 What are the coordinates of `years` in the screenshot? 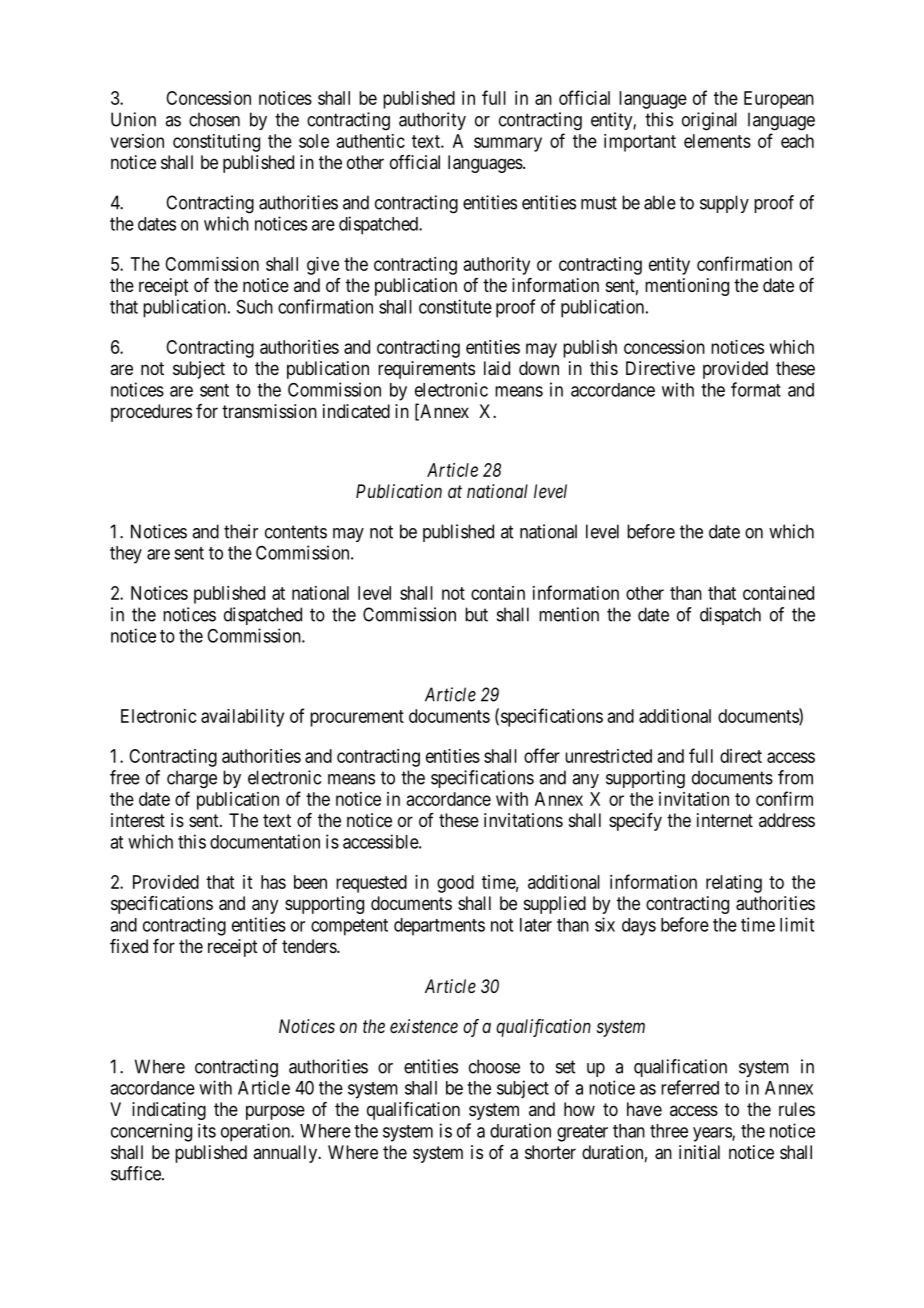 It's located at (713, 1134).
